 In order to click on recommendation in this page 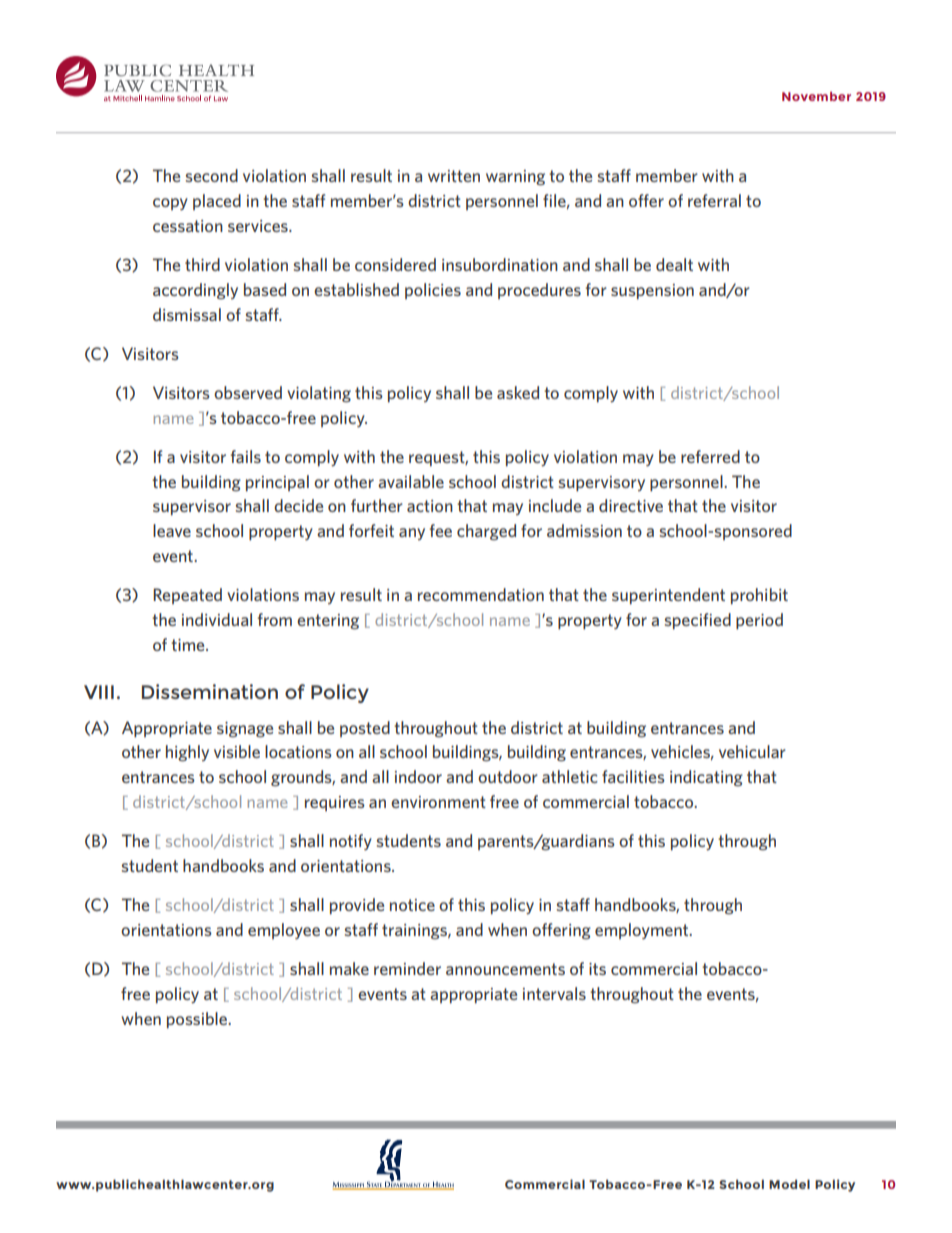, I will do `click(481, 594)`.
